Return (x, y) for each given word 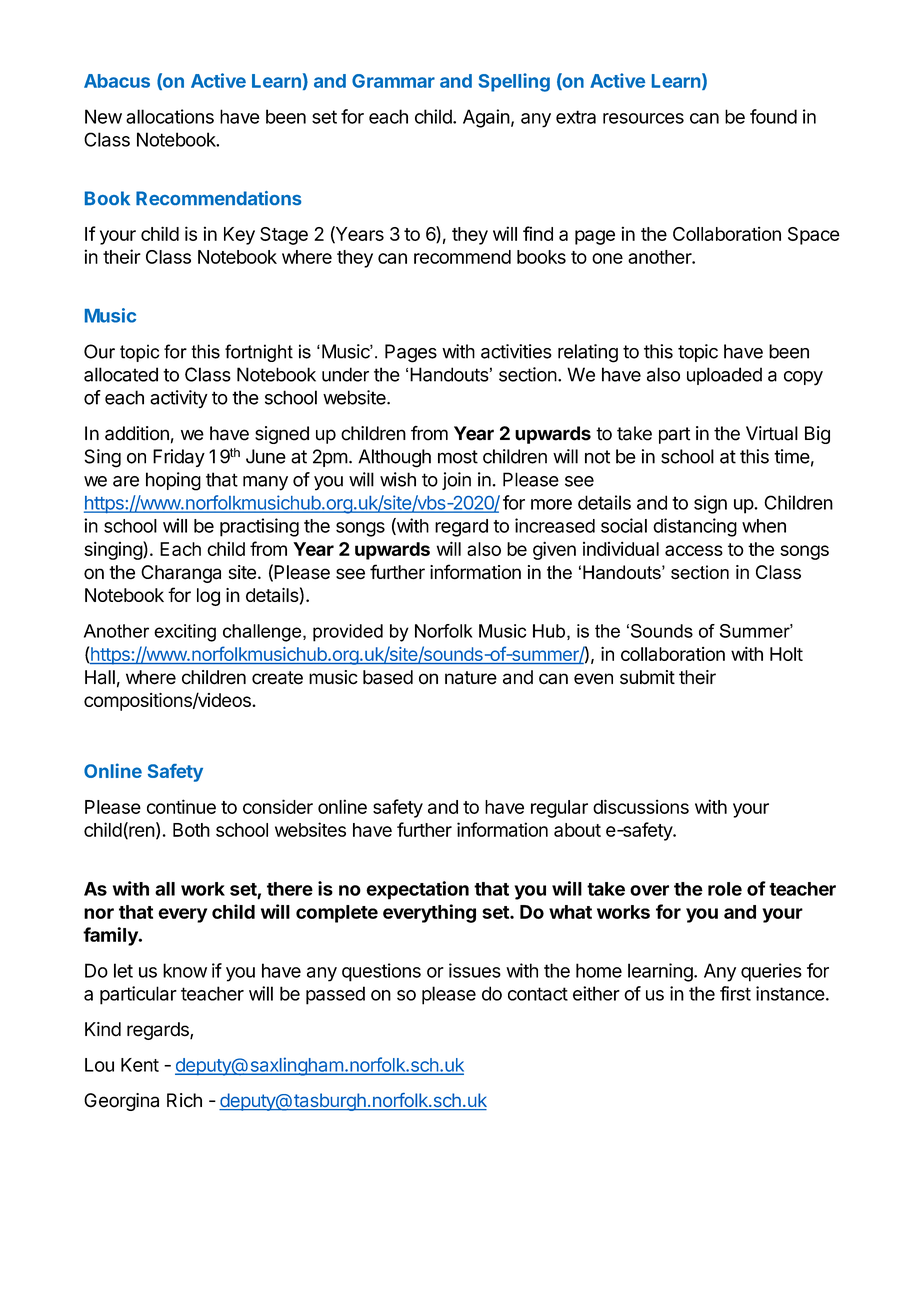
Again (486, 118)
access (694, 550)
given (554, 550)
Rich (184, 1100)
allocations (170, 116)
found (773, 116)
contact (538, 994)
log (208, 597)
